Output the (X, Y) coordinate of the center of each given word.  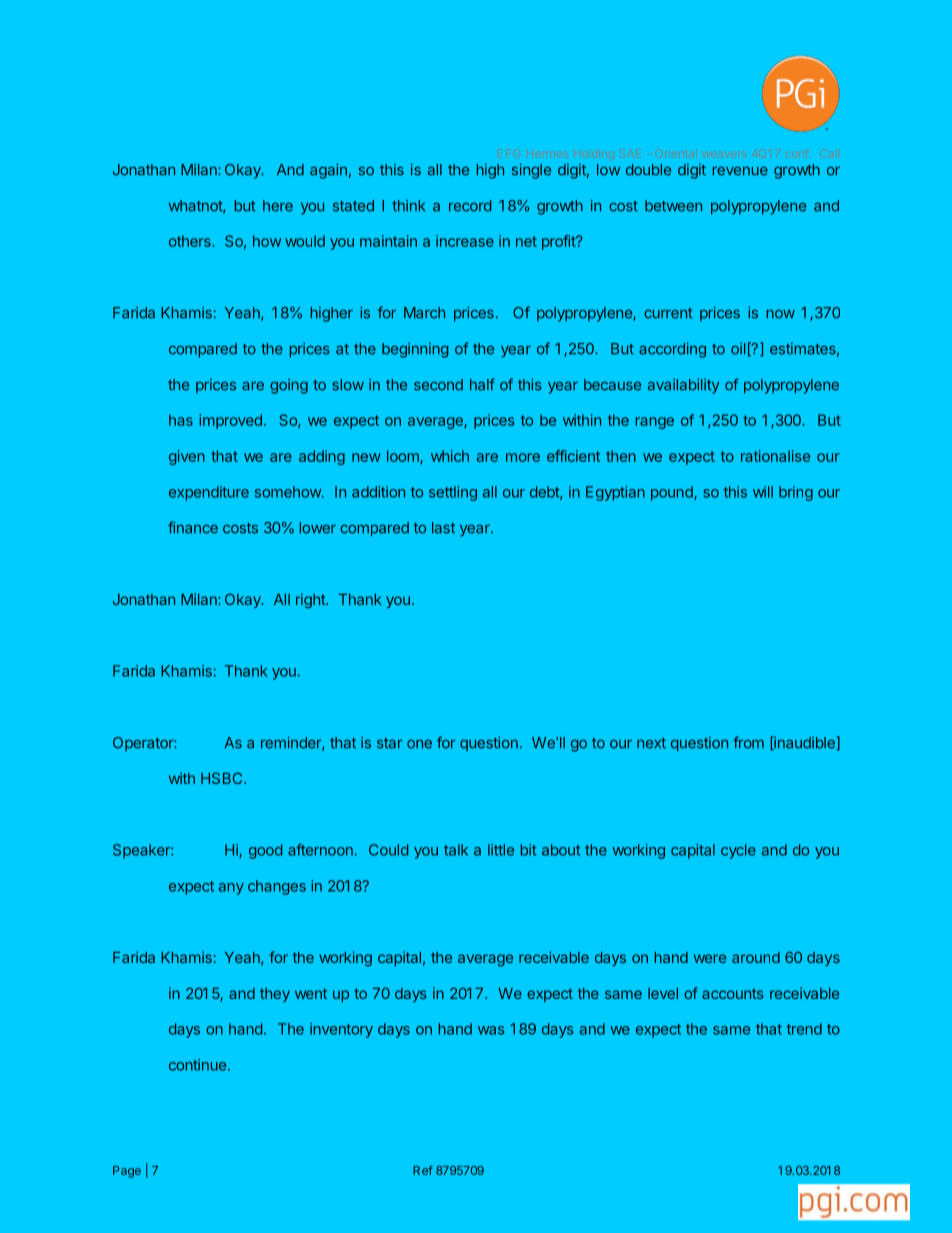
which (450, 456)
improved (231, 421)
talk (456, 850)
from (748, 742)
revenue (740, 171)
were (710, 958)
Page (127, 1172)
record (470, 206)
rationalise (775, 456)
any (231, 889)
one (419, 744)
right (311, 600)
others (191, 241)
